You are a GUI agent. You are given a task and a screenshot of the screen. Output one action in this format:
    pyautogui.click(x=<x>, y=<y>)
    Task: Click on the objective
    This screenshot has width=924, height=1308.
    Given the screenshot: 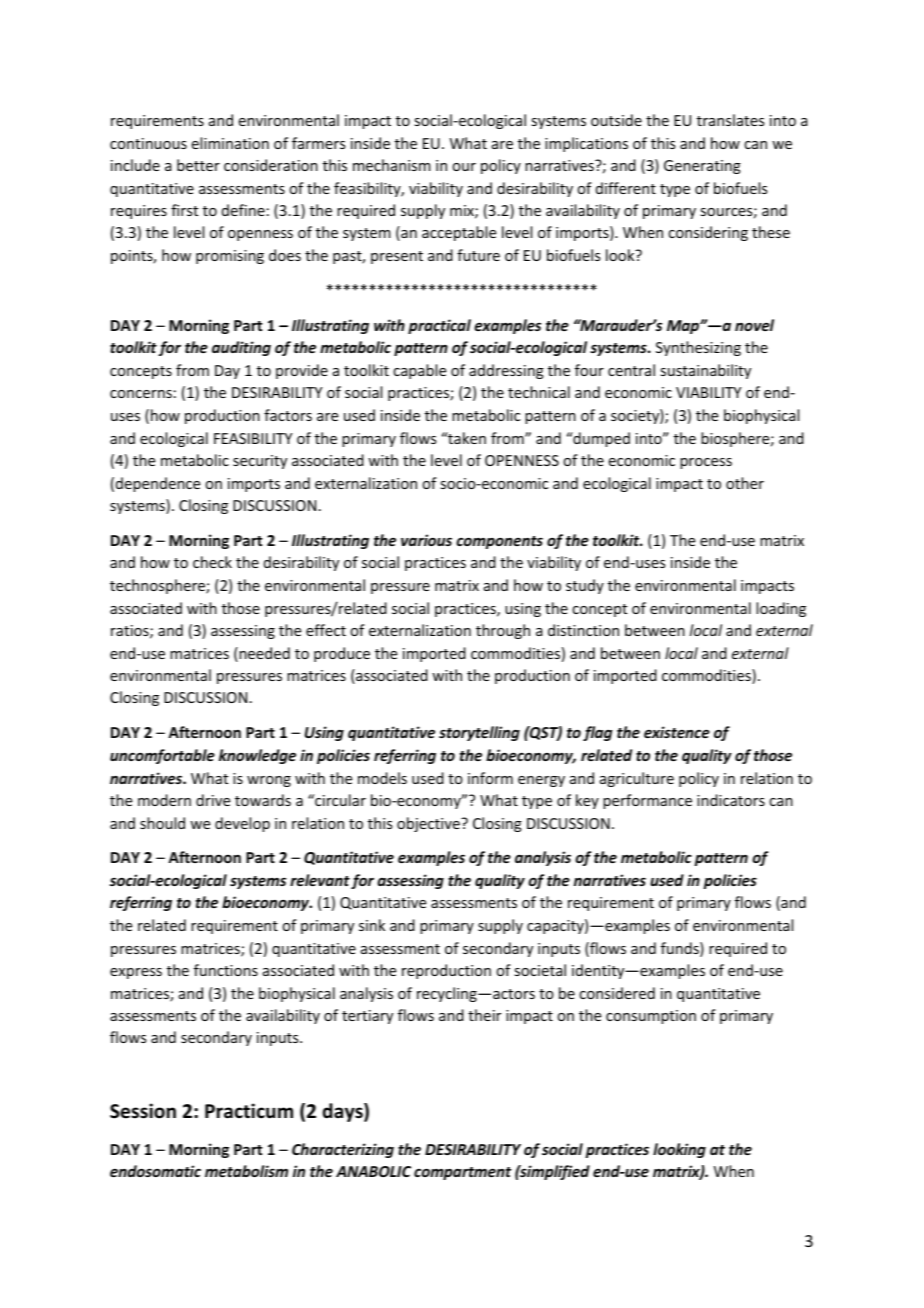 What is the action you would take?
    pyautogui.click(x=429, y=824)
